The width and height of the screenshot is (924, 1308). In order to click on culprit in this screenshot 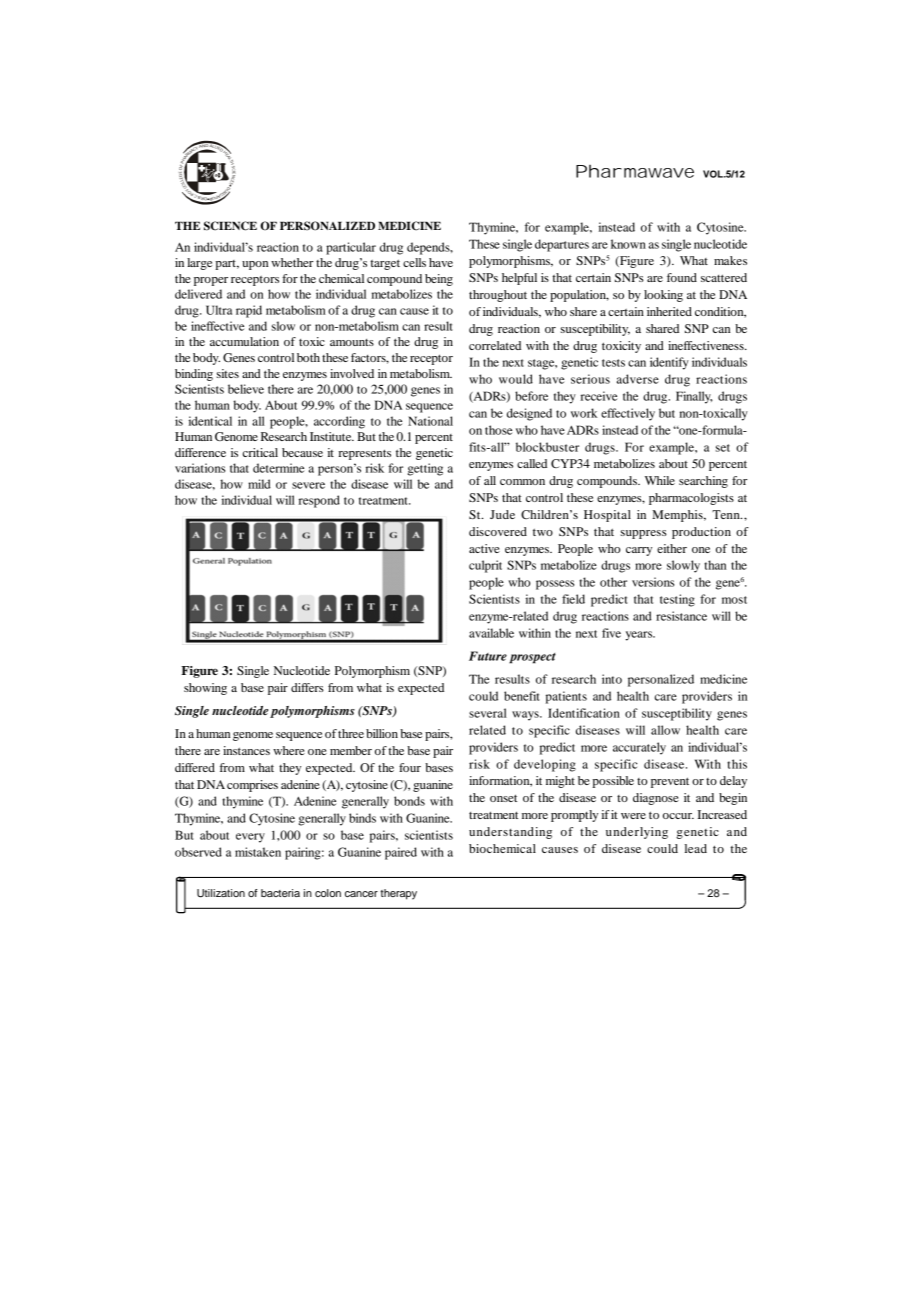, I will do `click(485, 566)`.
